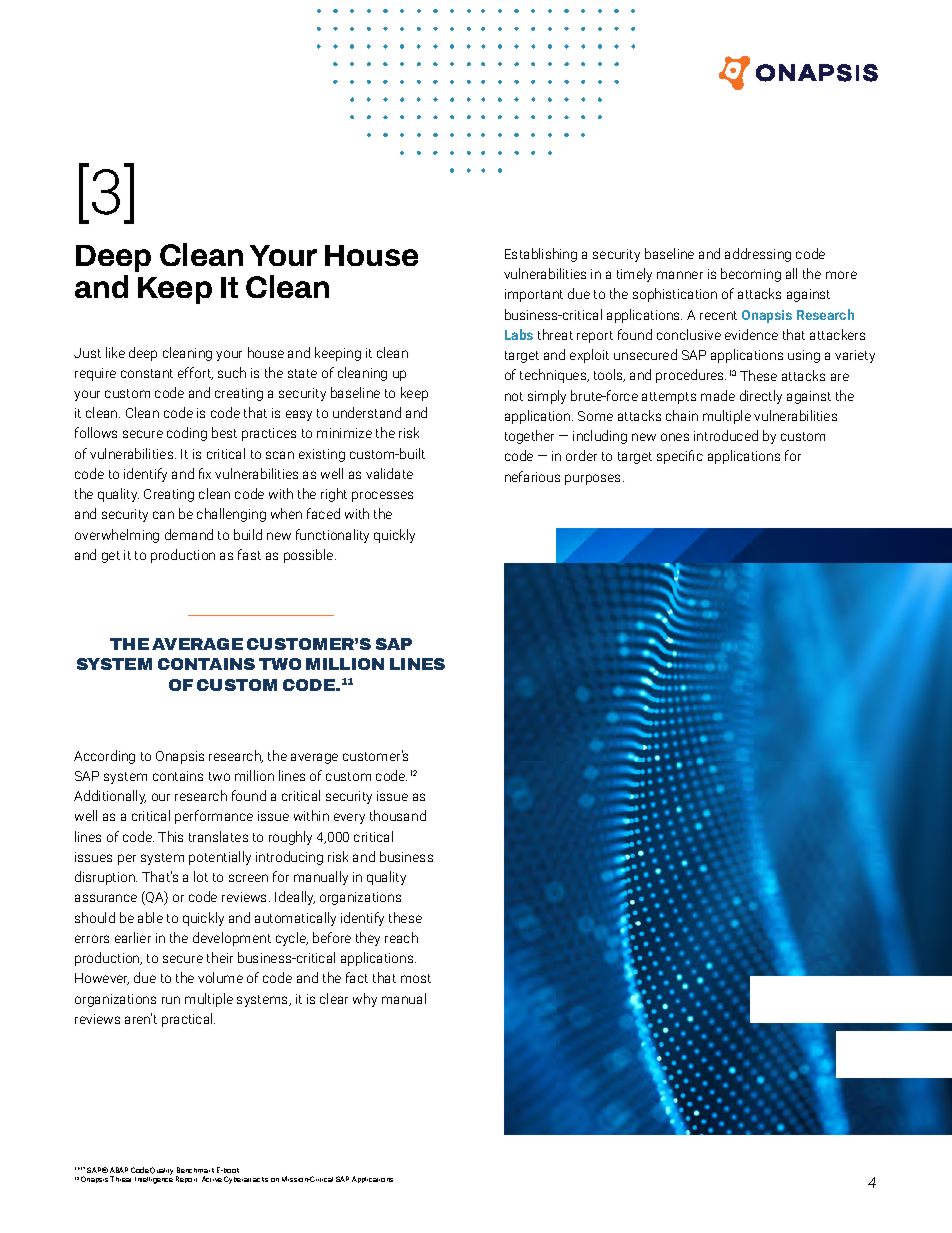  I want to click on becoming, so click(751, 275).
